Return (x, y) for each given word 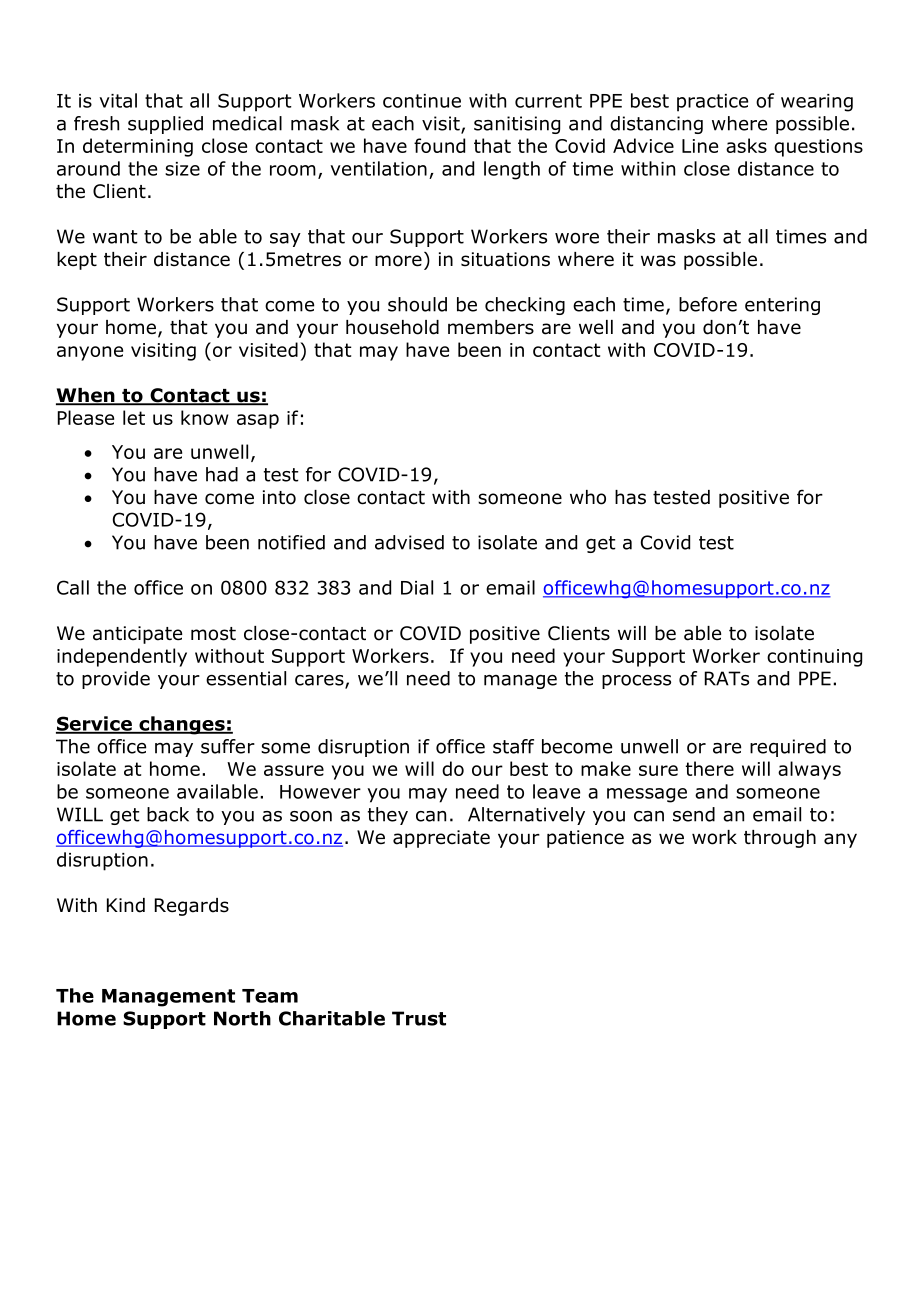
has (630, 497)
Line (700, 146)
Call (73, 587)
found (439, 145)
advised (409, 542)
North (242, 1018)
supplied (165, 125)
